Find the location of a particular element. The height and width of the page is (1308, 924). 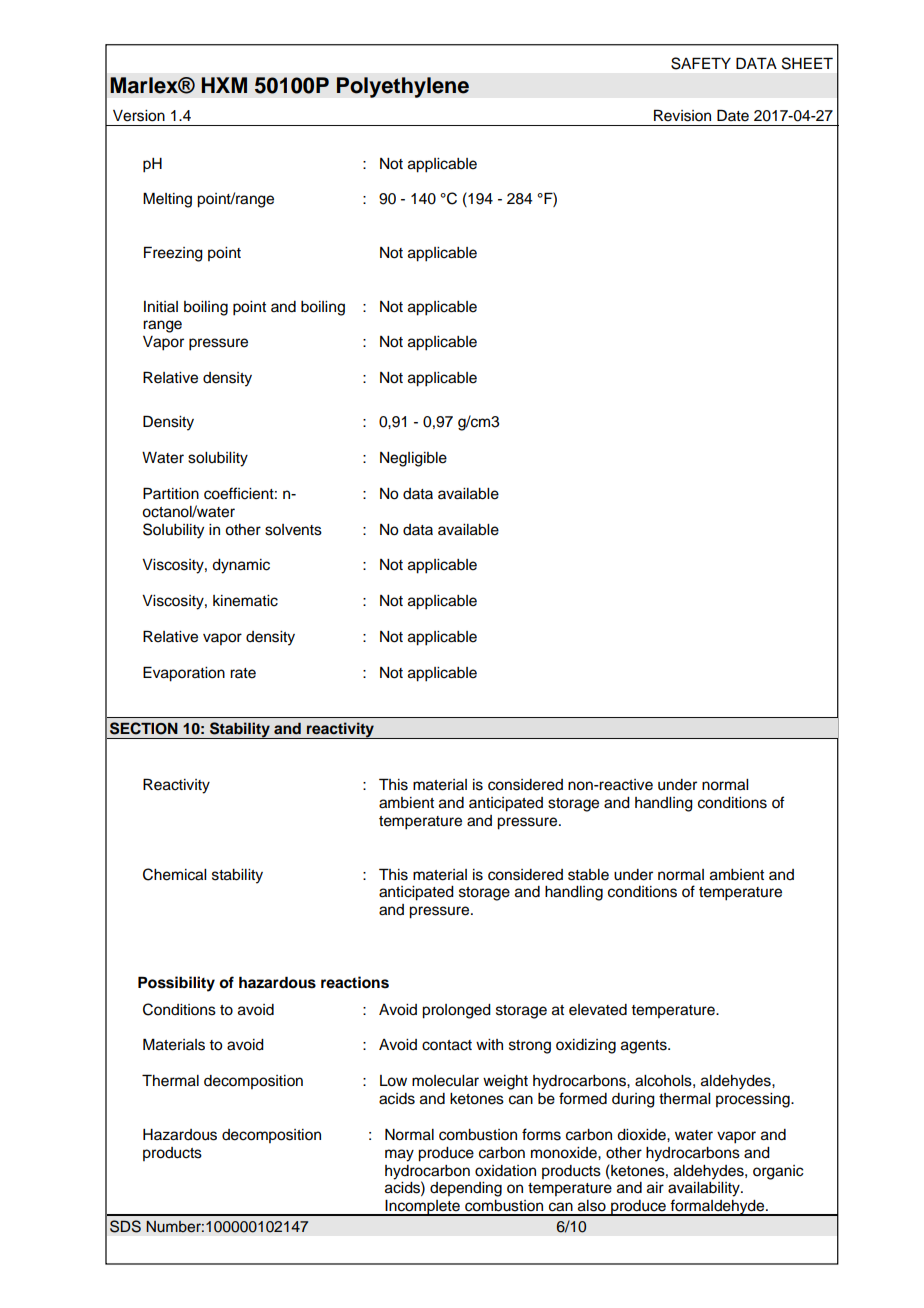

rate is located at coordinates (243, 673).
